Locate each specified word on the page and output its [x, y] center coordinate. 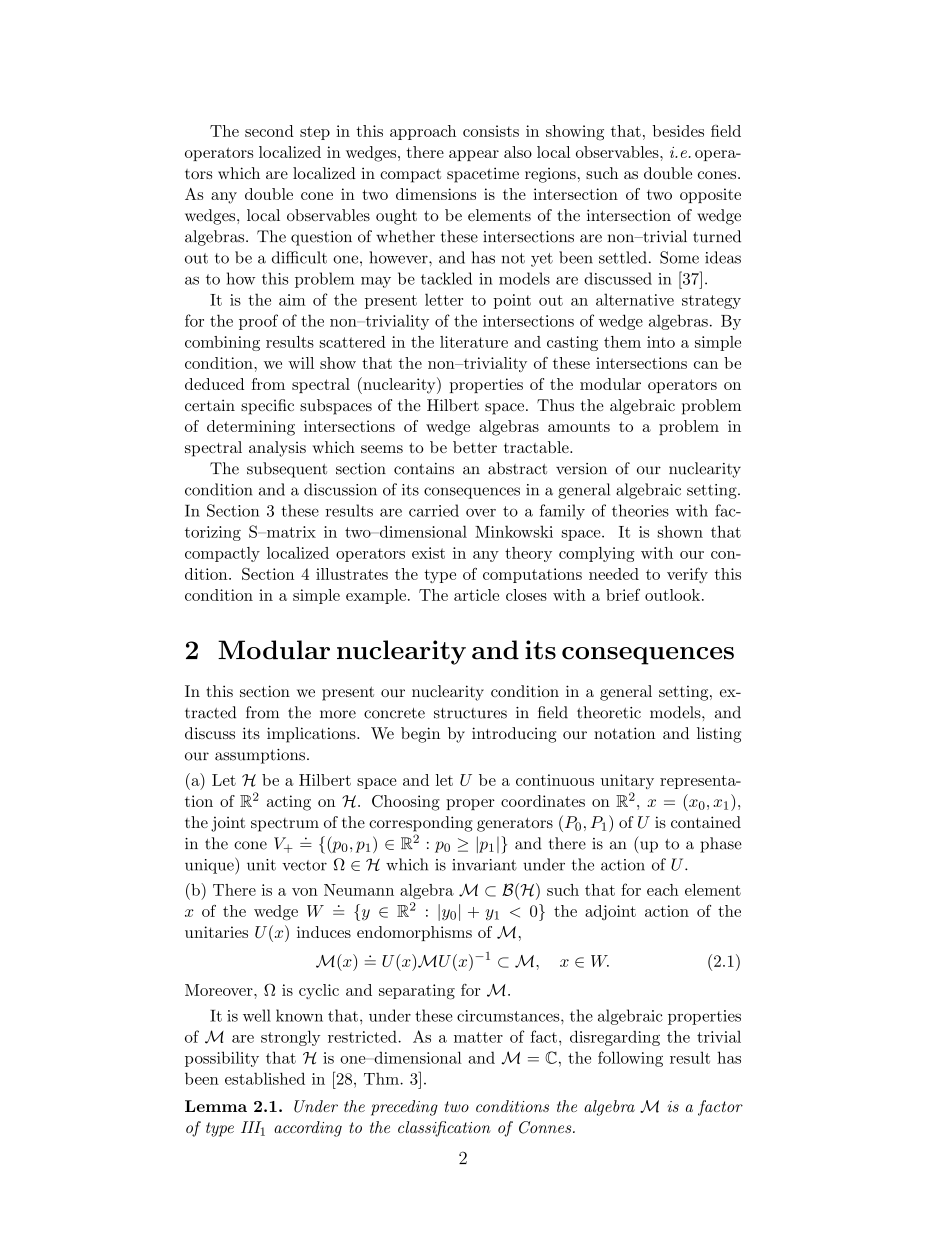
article [476, 595]
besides [678, 131]
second [269, 131]
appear [474, 155]
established [265, 1078]
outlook [674, 595]
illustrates [352, 574]
